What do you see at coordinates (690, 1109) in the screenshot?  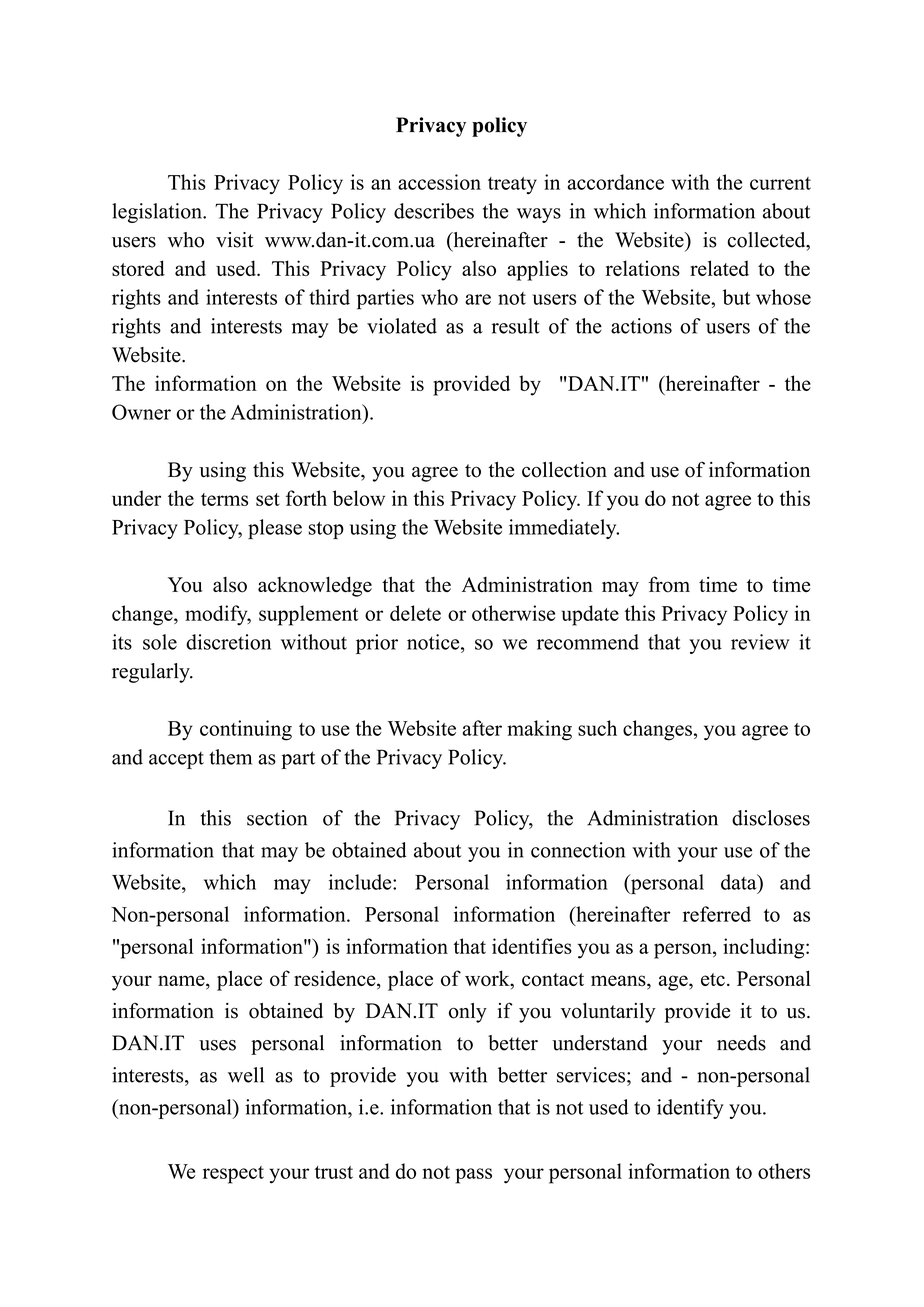 I see `identify` at bounding box center [690, 1109].
